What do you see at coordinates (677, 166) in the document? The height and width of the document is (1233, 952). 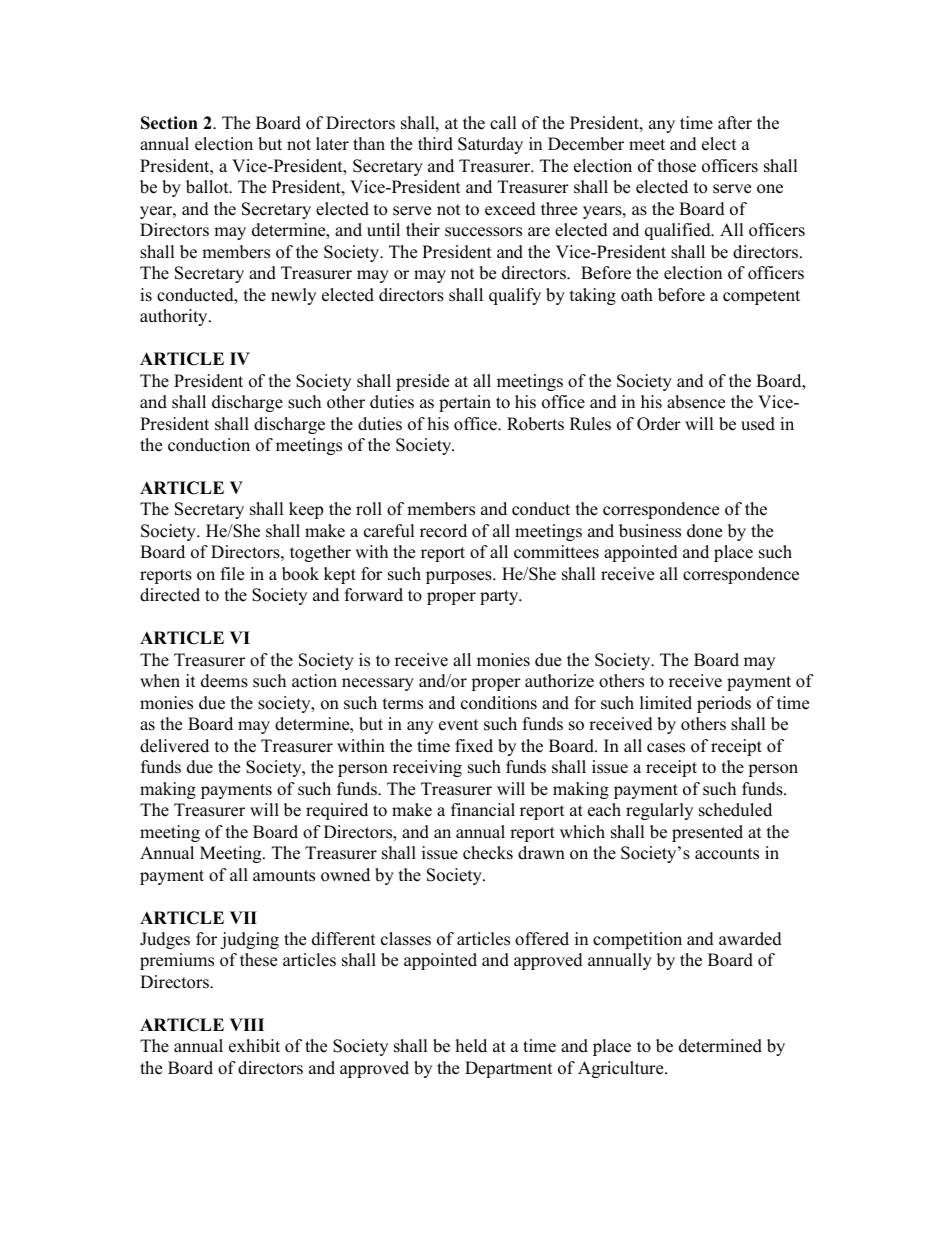 I see `those` at bounding box center [677, 166].
